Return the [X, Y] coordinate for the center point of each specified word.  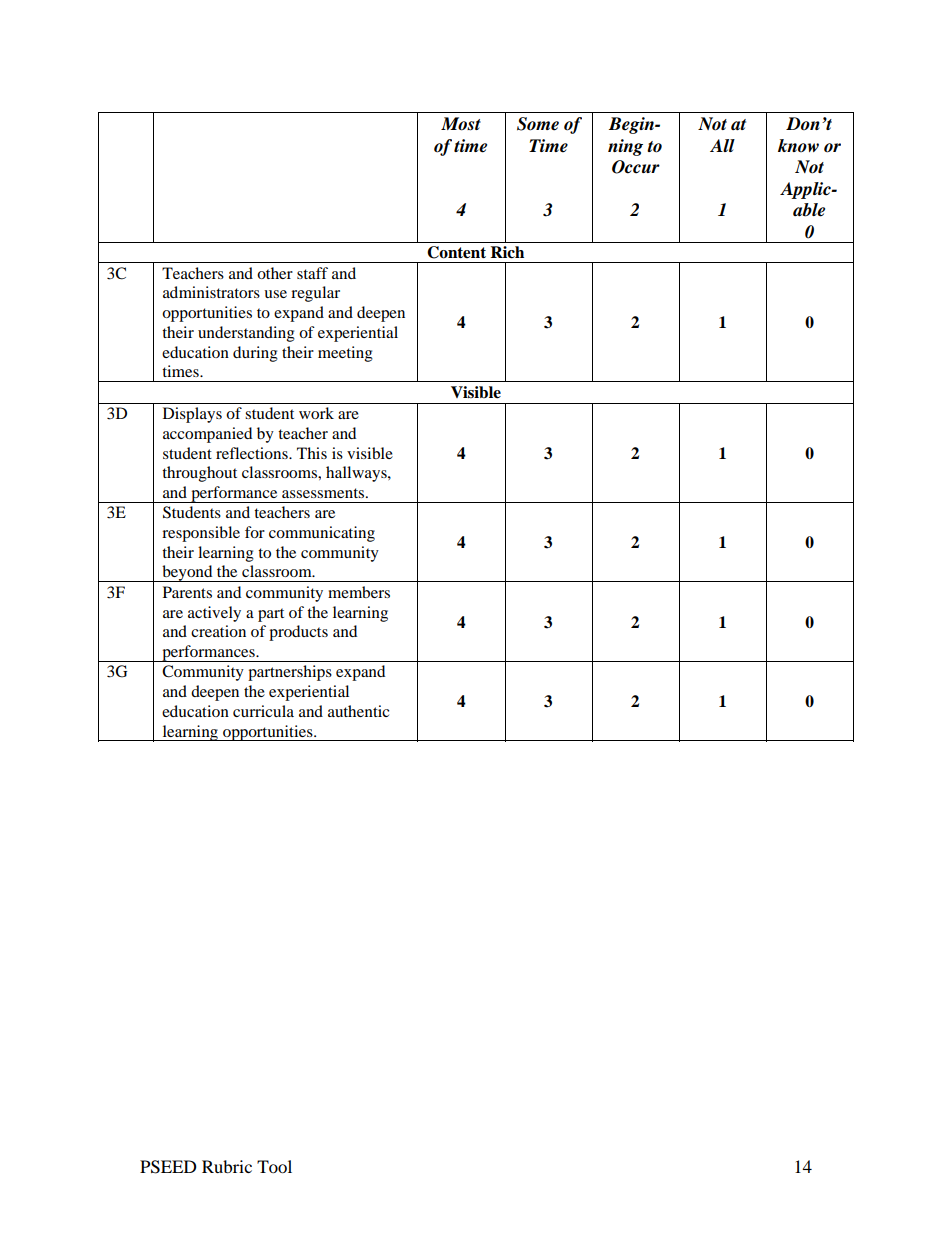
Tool [274, 1166]
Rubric [227, 1166]
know [798, 145]
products [298, 633]
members [359, 592]
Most [461, 124]
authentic [358, 711]
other [275, 273]
